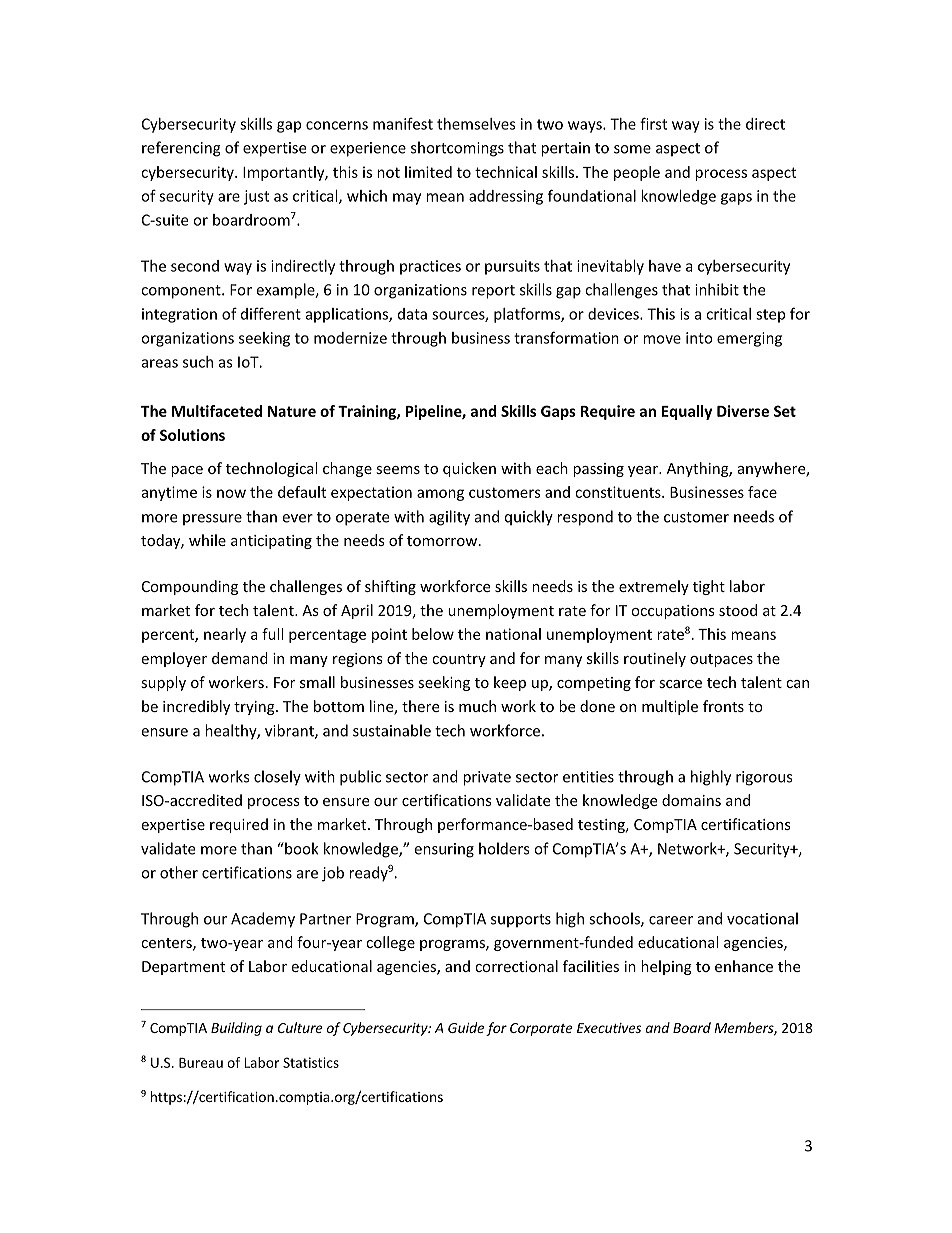 Image resolution: width=952 pixels, height=1233 pixels. What do you see at coordinates (744, 966) in the screenshot?
I see `enhance` at bounding box center [744, 966].
